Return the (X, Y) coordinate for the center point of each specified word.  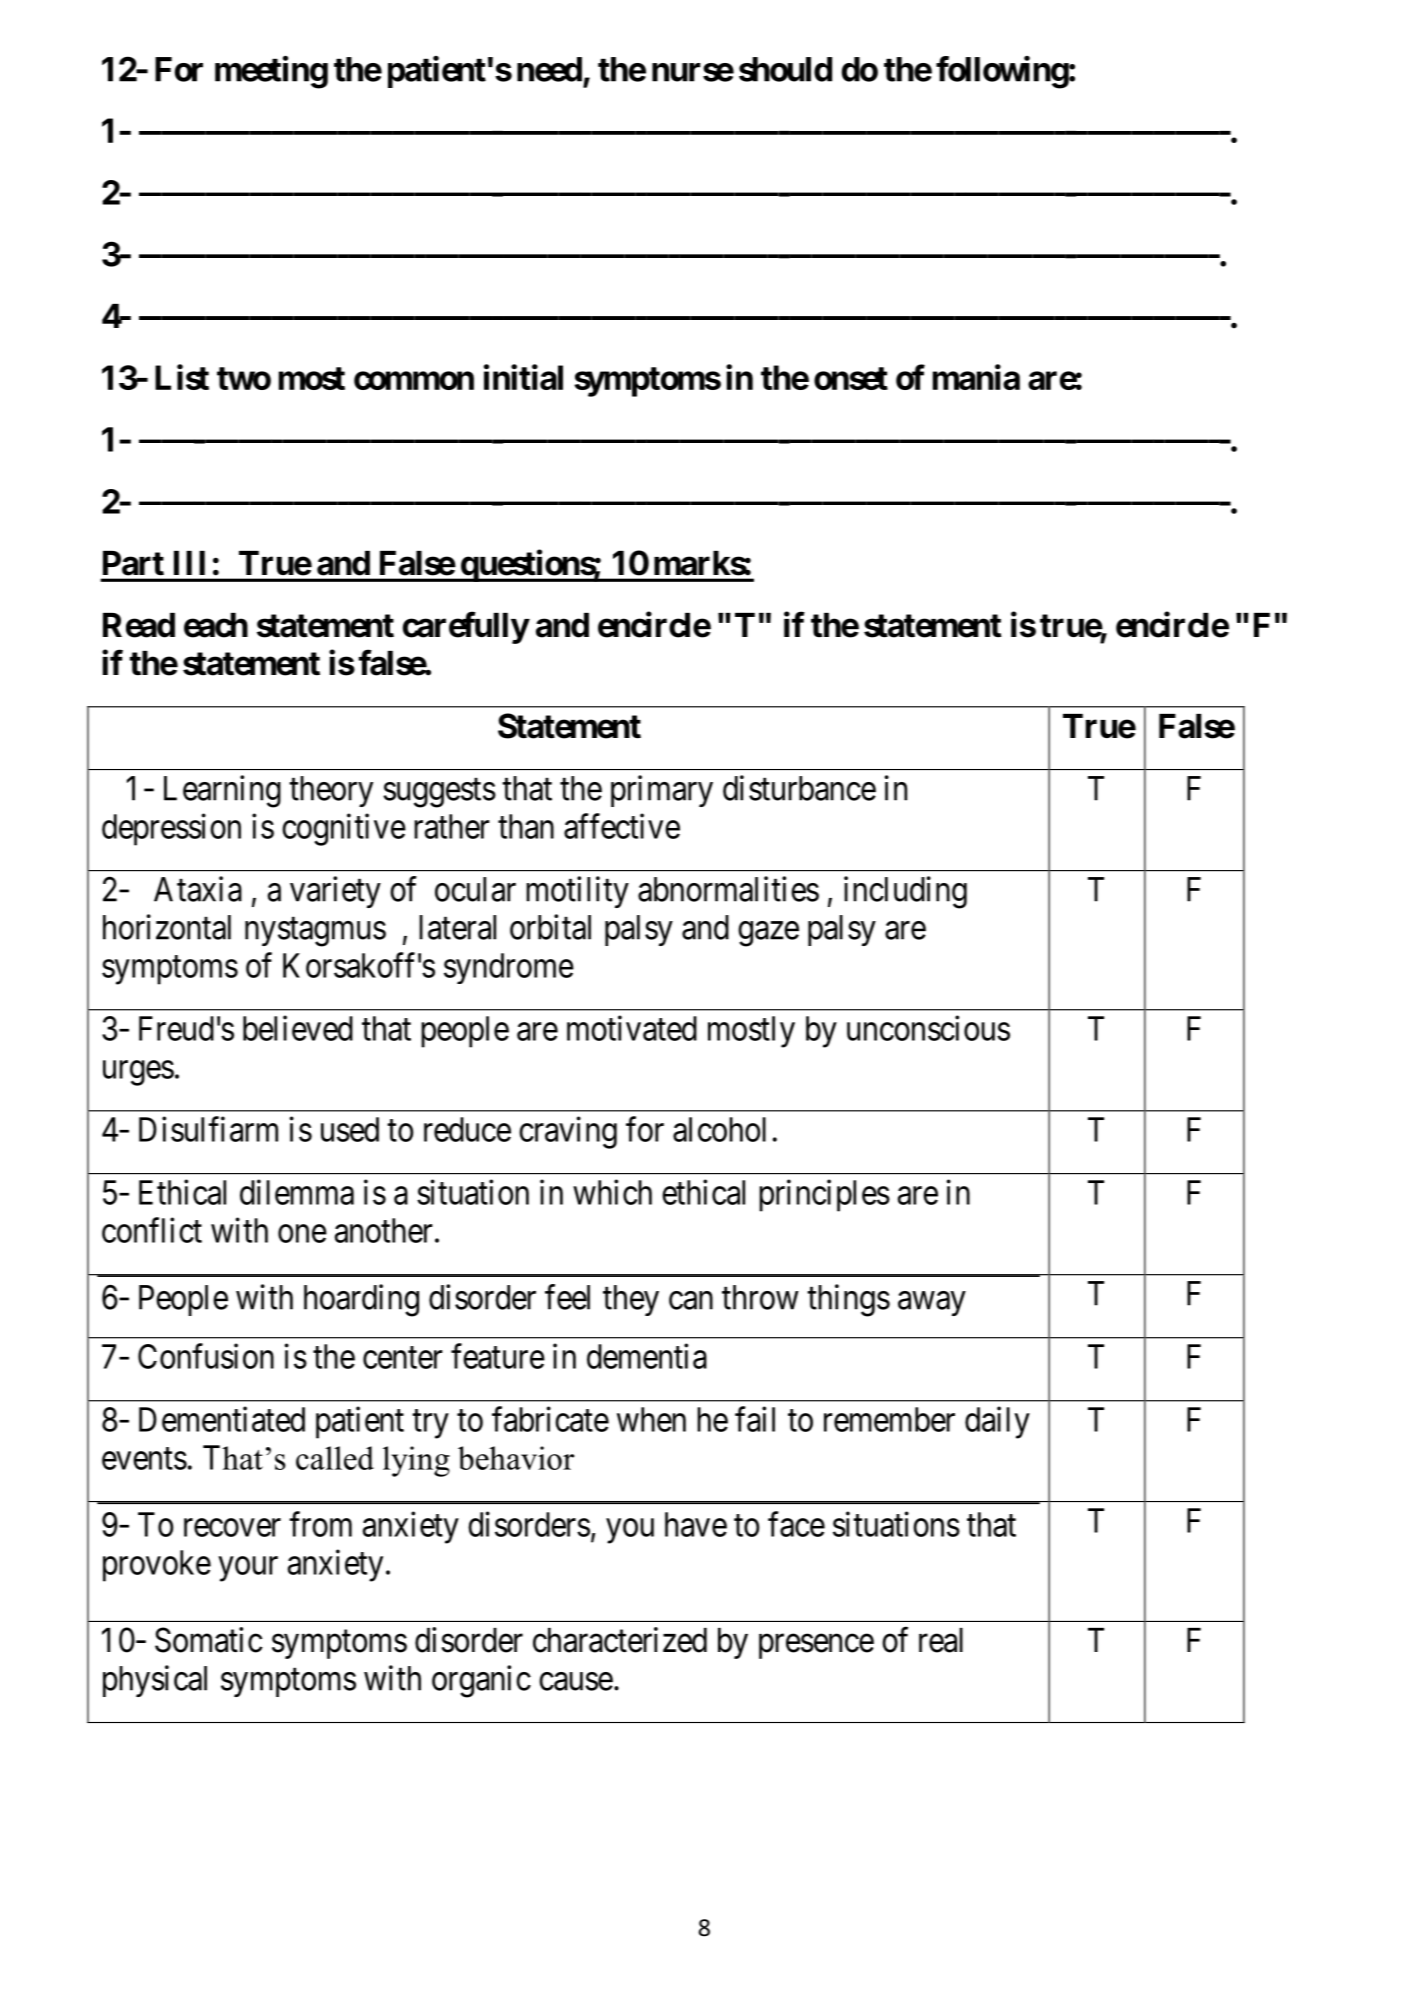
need (549, 69)
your (248, 1569)
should (785, 69)
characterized (620, 1640)
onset (851, 378)
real (941, 1640)
